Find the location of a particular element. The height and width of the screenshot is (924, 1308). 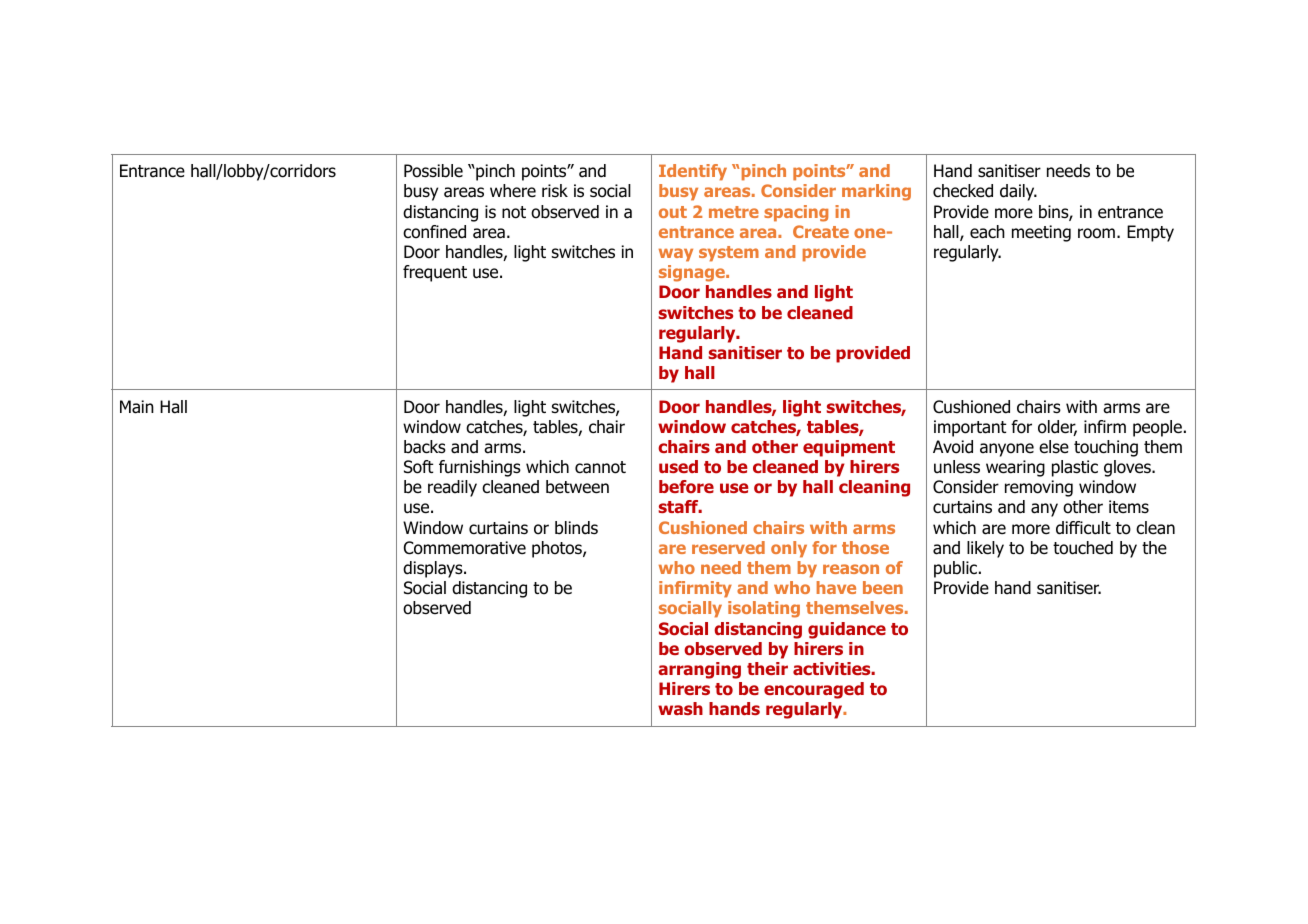

backs is located at coordinates (425, 447).
